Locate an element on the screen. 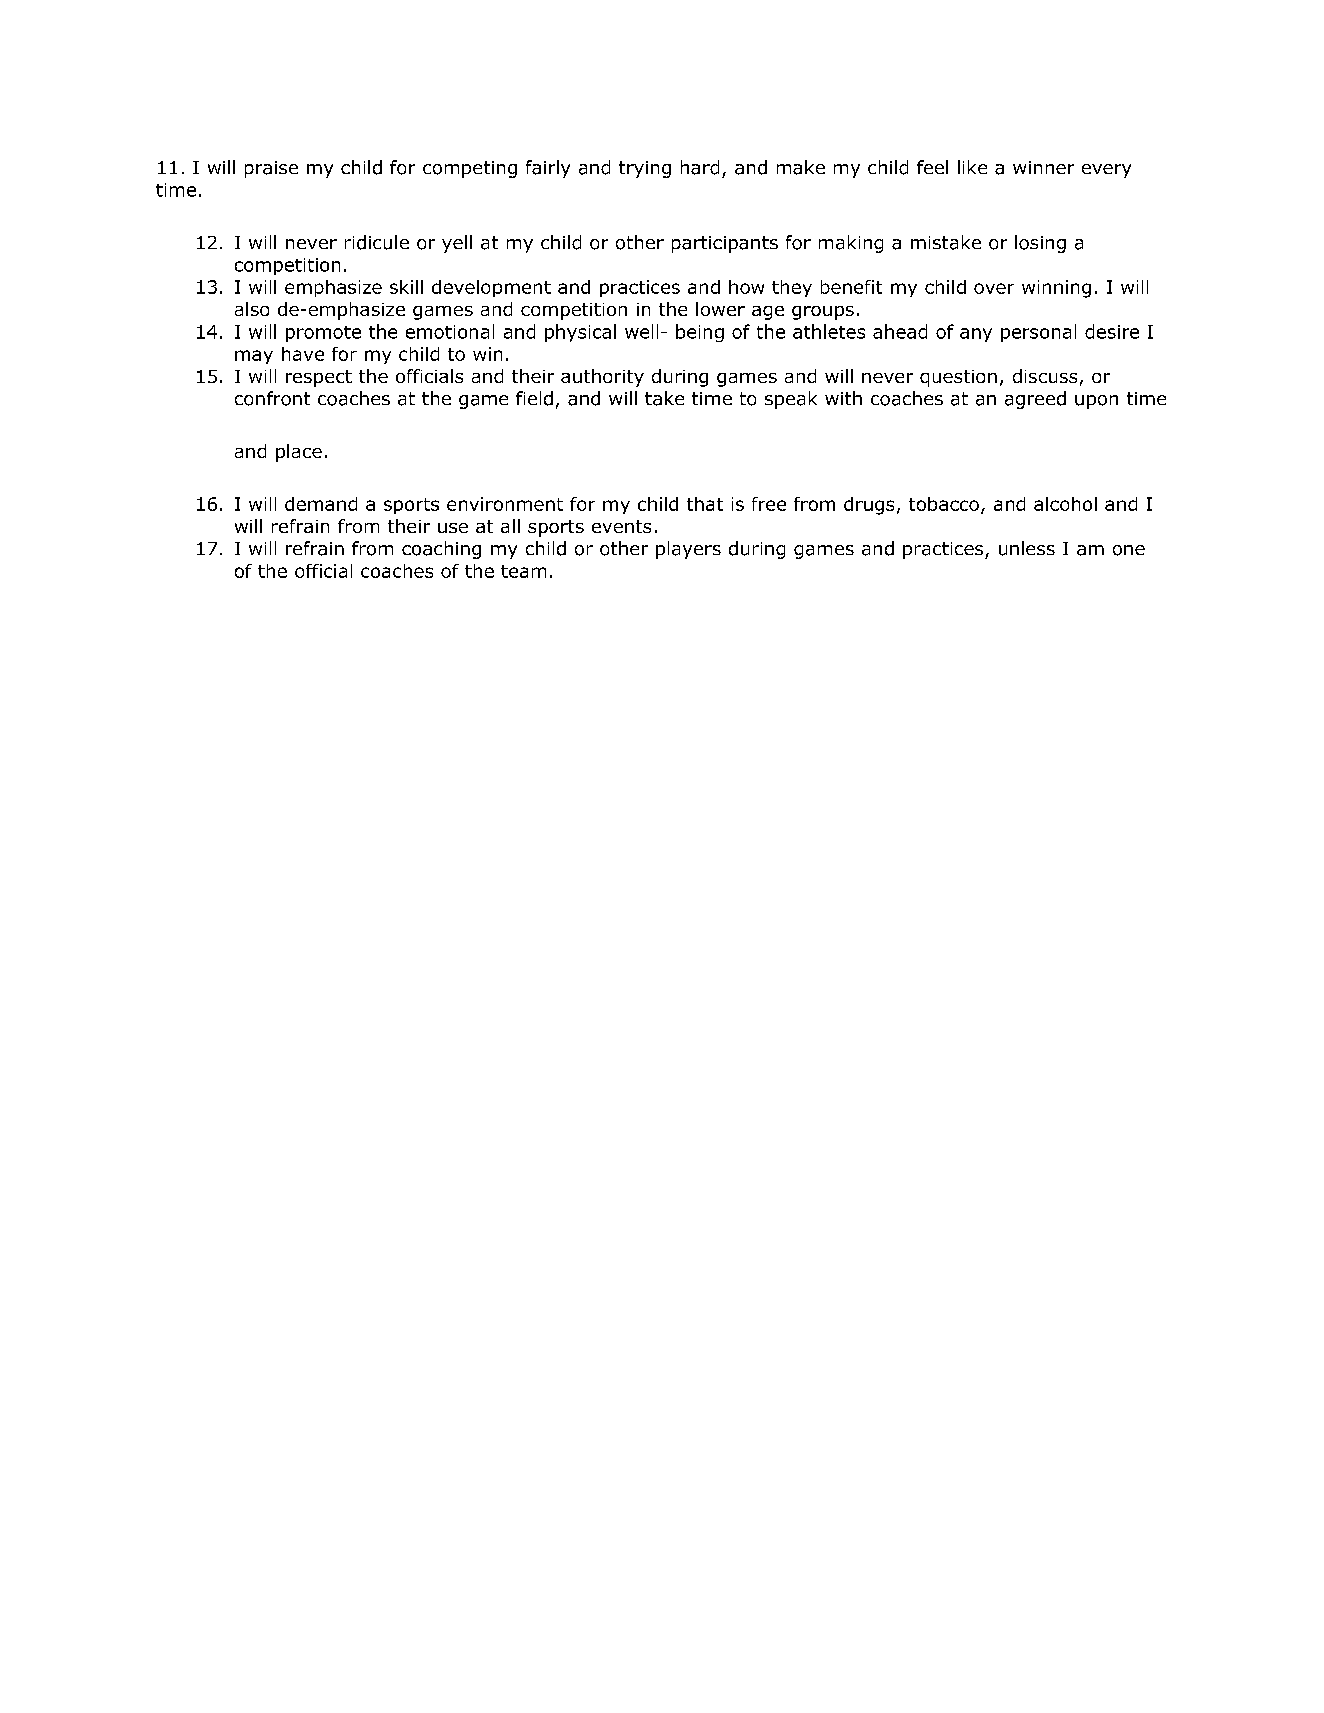  that is located at coordinates (705, 504).
